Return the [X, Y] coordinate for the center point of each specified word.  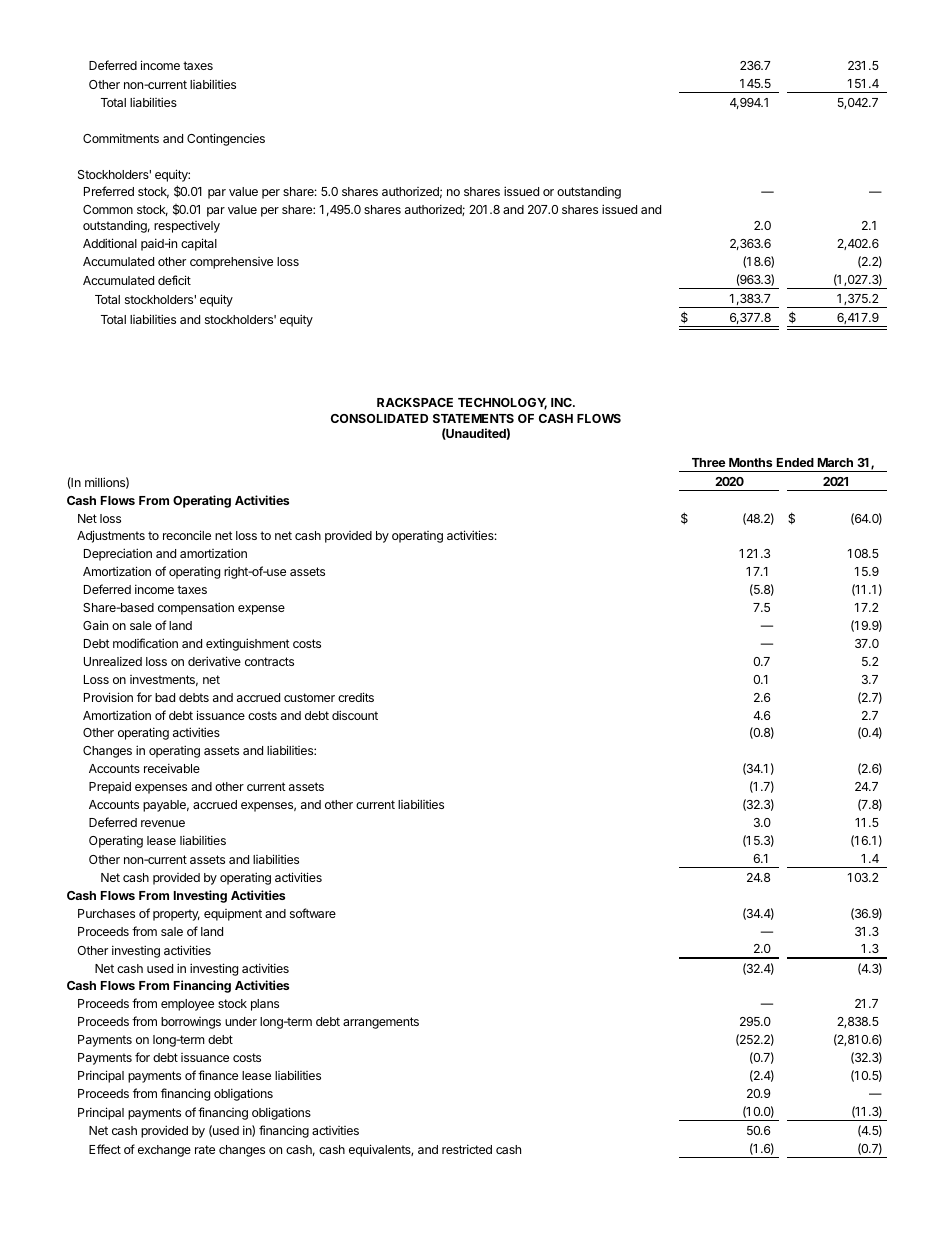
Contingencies [226, 139]
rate [205, 1149]
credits [356, 697]
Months [750, 462]
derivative [214, 661]
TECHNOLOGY [502, 404]
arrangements [381, 1023]
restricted [467, 1149]
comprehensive [231, 263]
